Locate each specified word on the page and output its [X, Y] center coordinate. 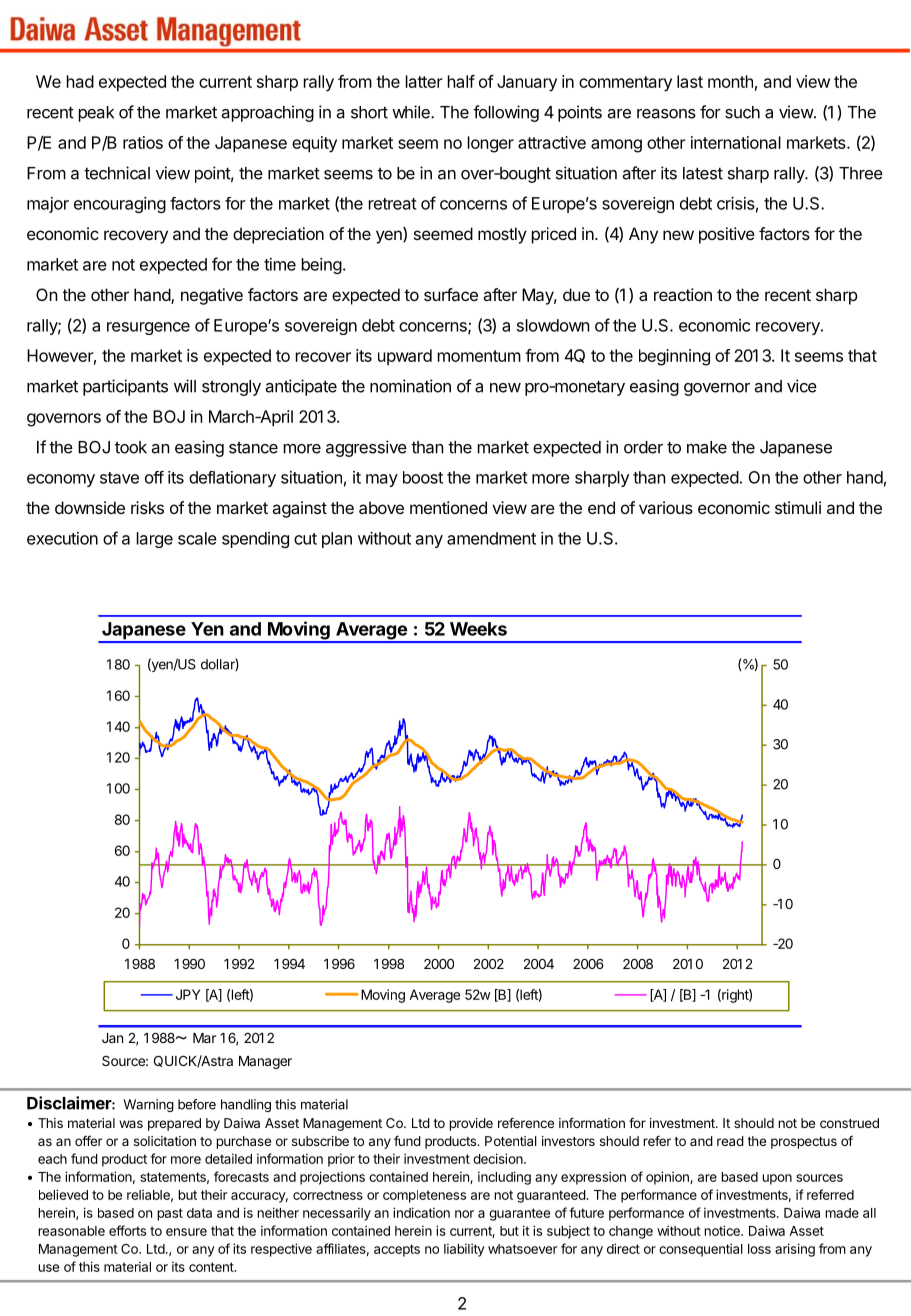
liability [464, 1250]
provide [471, 1124]
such [742, 112]
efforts [127, 1230]
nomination [410, 386]
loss [759, 1249]
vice [802, 386]
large [155, 540]
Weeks [478, 629]
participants [125, 387]
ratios [143, 142]
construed [849, 1123]
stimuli [798, 507]
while [412, 112]
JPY [188, 994]
